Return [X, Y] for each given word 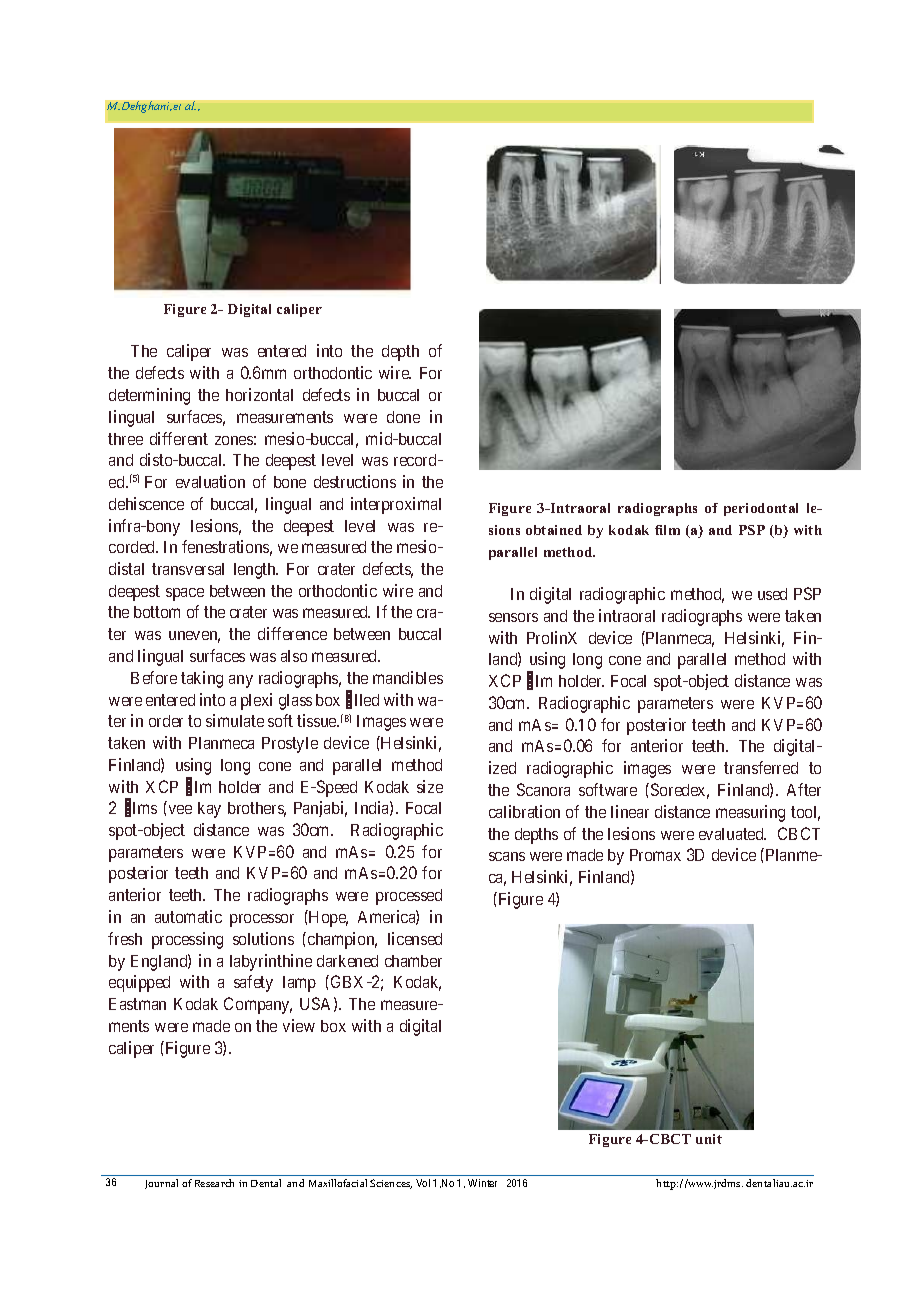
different [179, 438]
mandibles [408, 677]
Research [214, 1183]
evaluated [732, 834]
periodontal [761, 509]
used [772, 594]
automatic [188, 916]
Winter [482, 1183]
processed [409, 897]
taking [202, 679]
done [403, 417]
